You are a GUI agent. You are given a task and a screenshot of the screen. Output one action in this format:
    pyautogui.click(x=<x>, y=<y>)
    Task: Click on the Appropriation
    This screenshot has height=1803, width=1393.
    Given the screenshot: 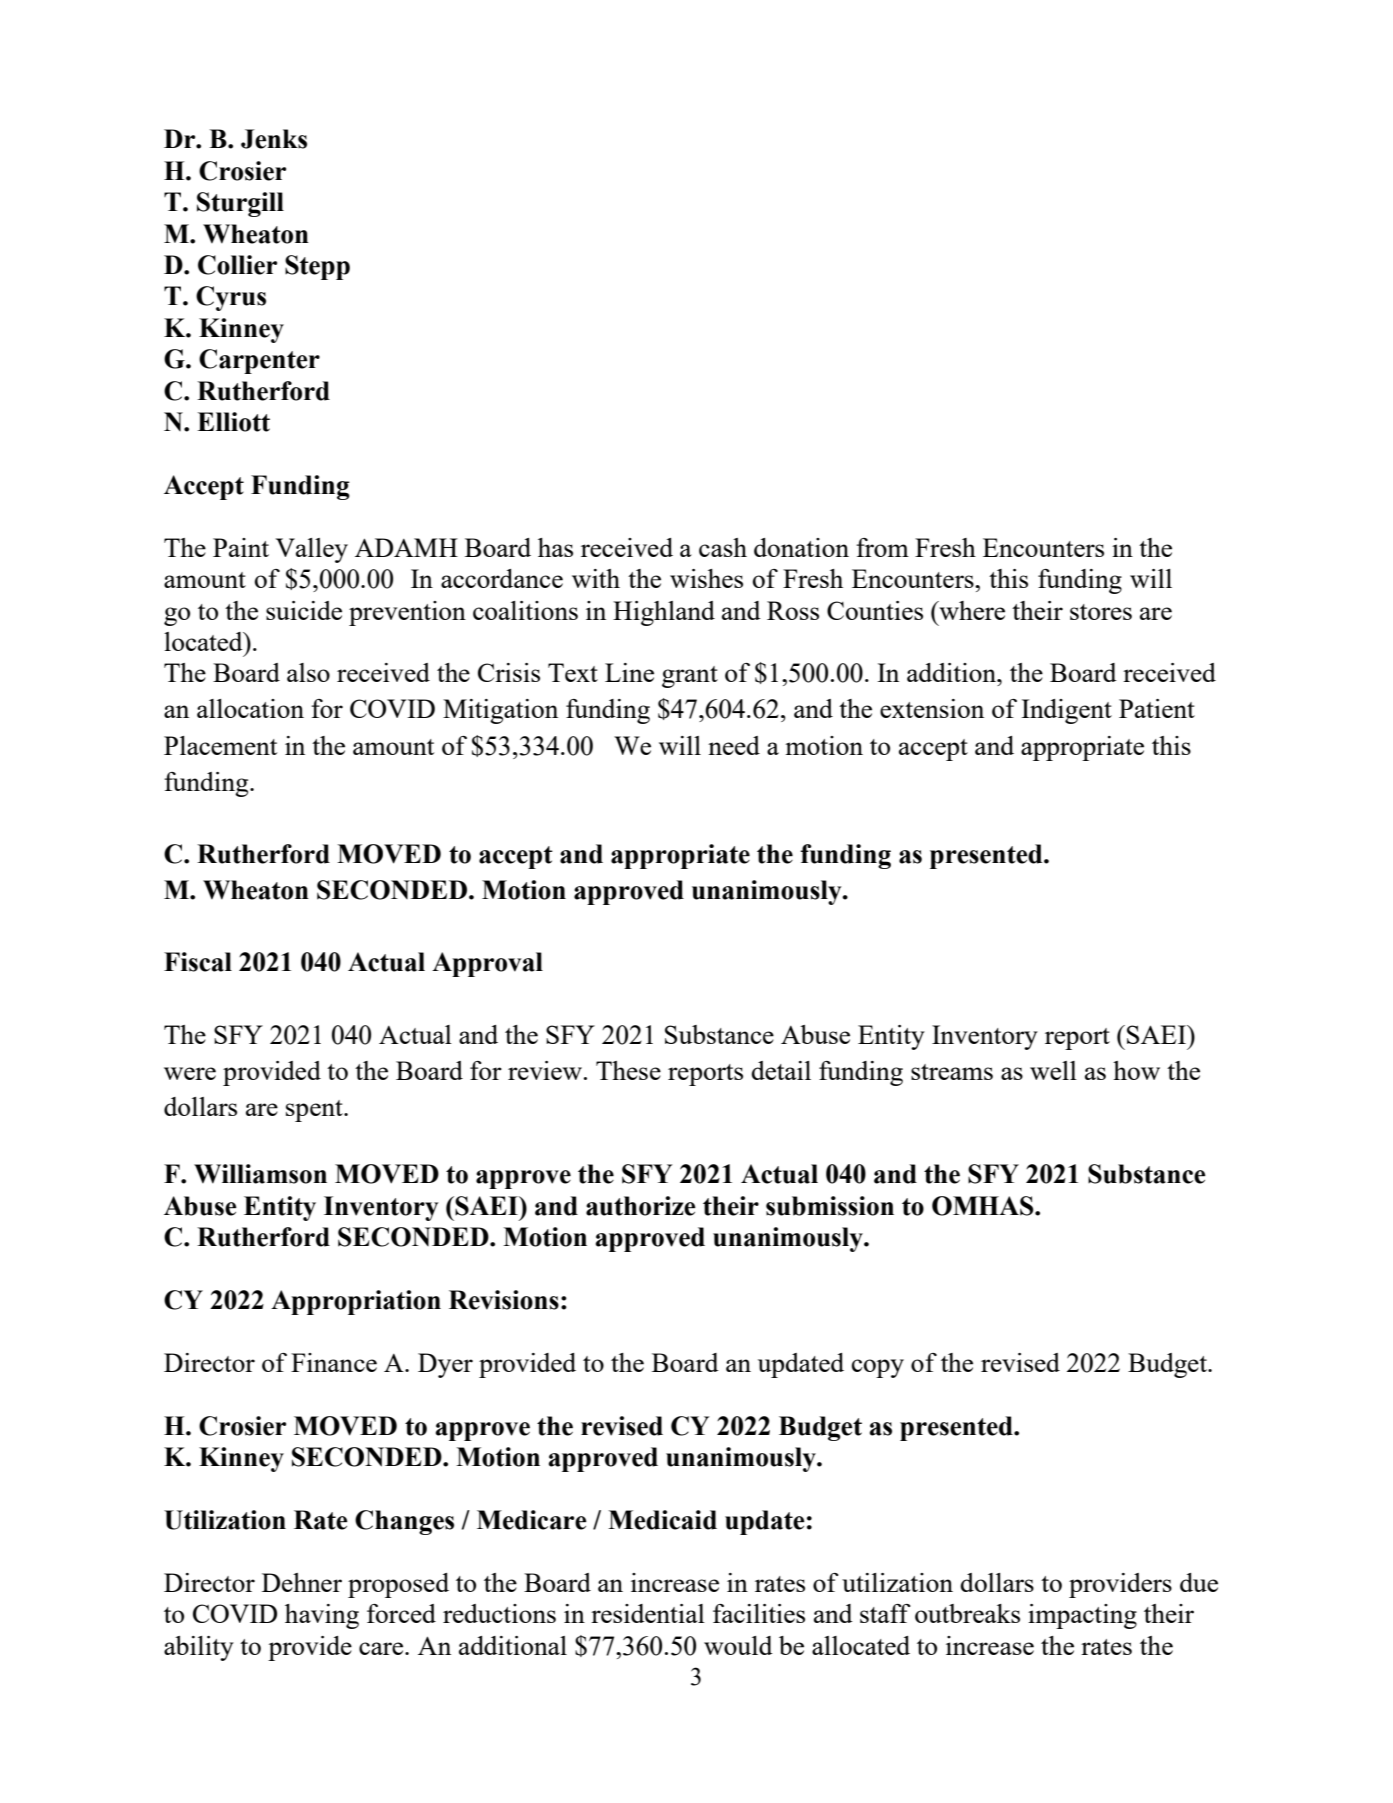 What is the action you would take?
    pyautogui.click(x=356, y=1302)
